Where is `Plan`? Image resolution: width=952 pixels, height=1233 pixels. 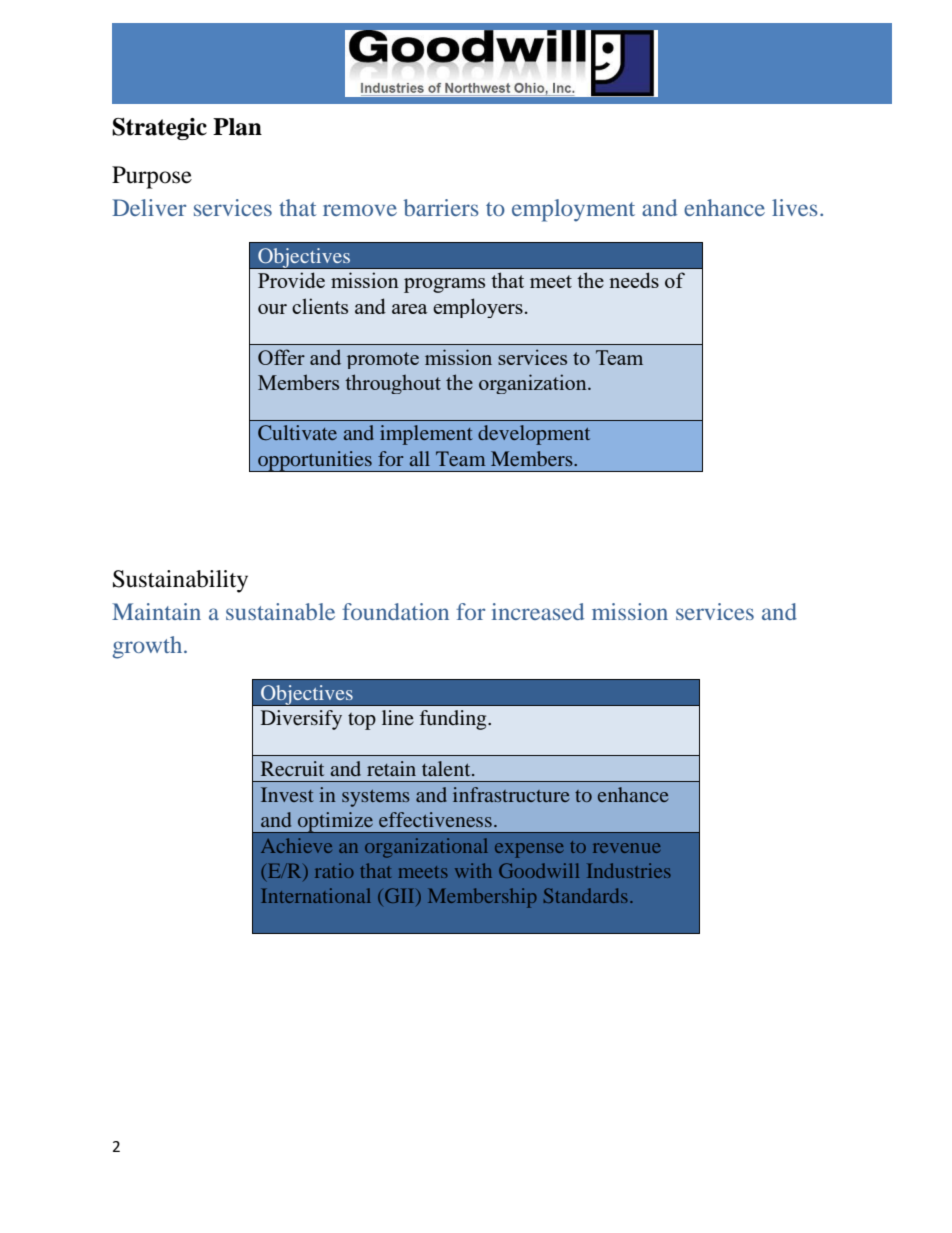
Plan is located at coordinates (237, 127).
